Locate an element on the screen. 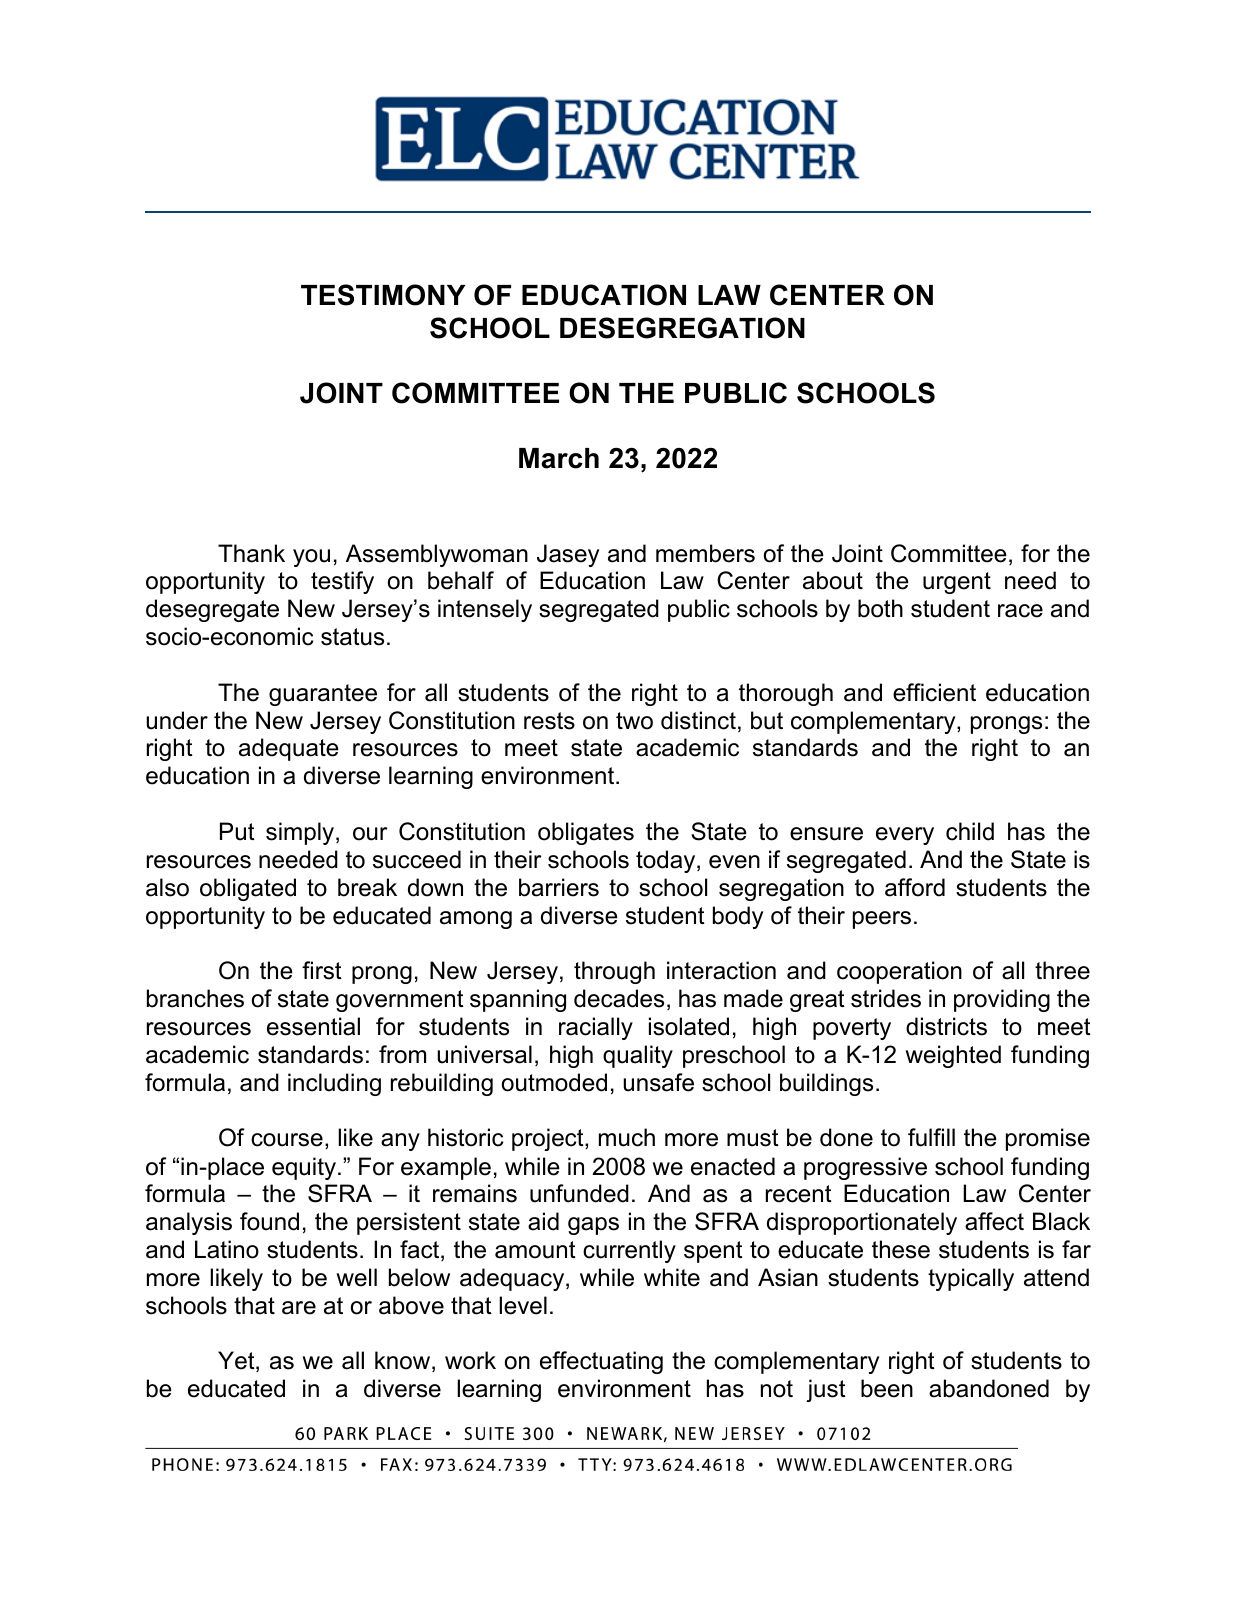  child is located at coordinates (970, 831).
